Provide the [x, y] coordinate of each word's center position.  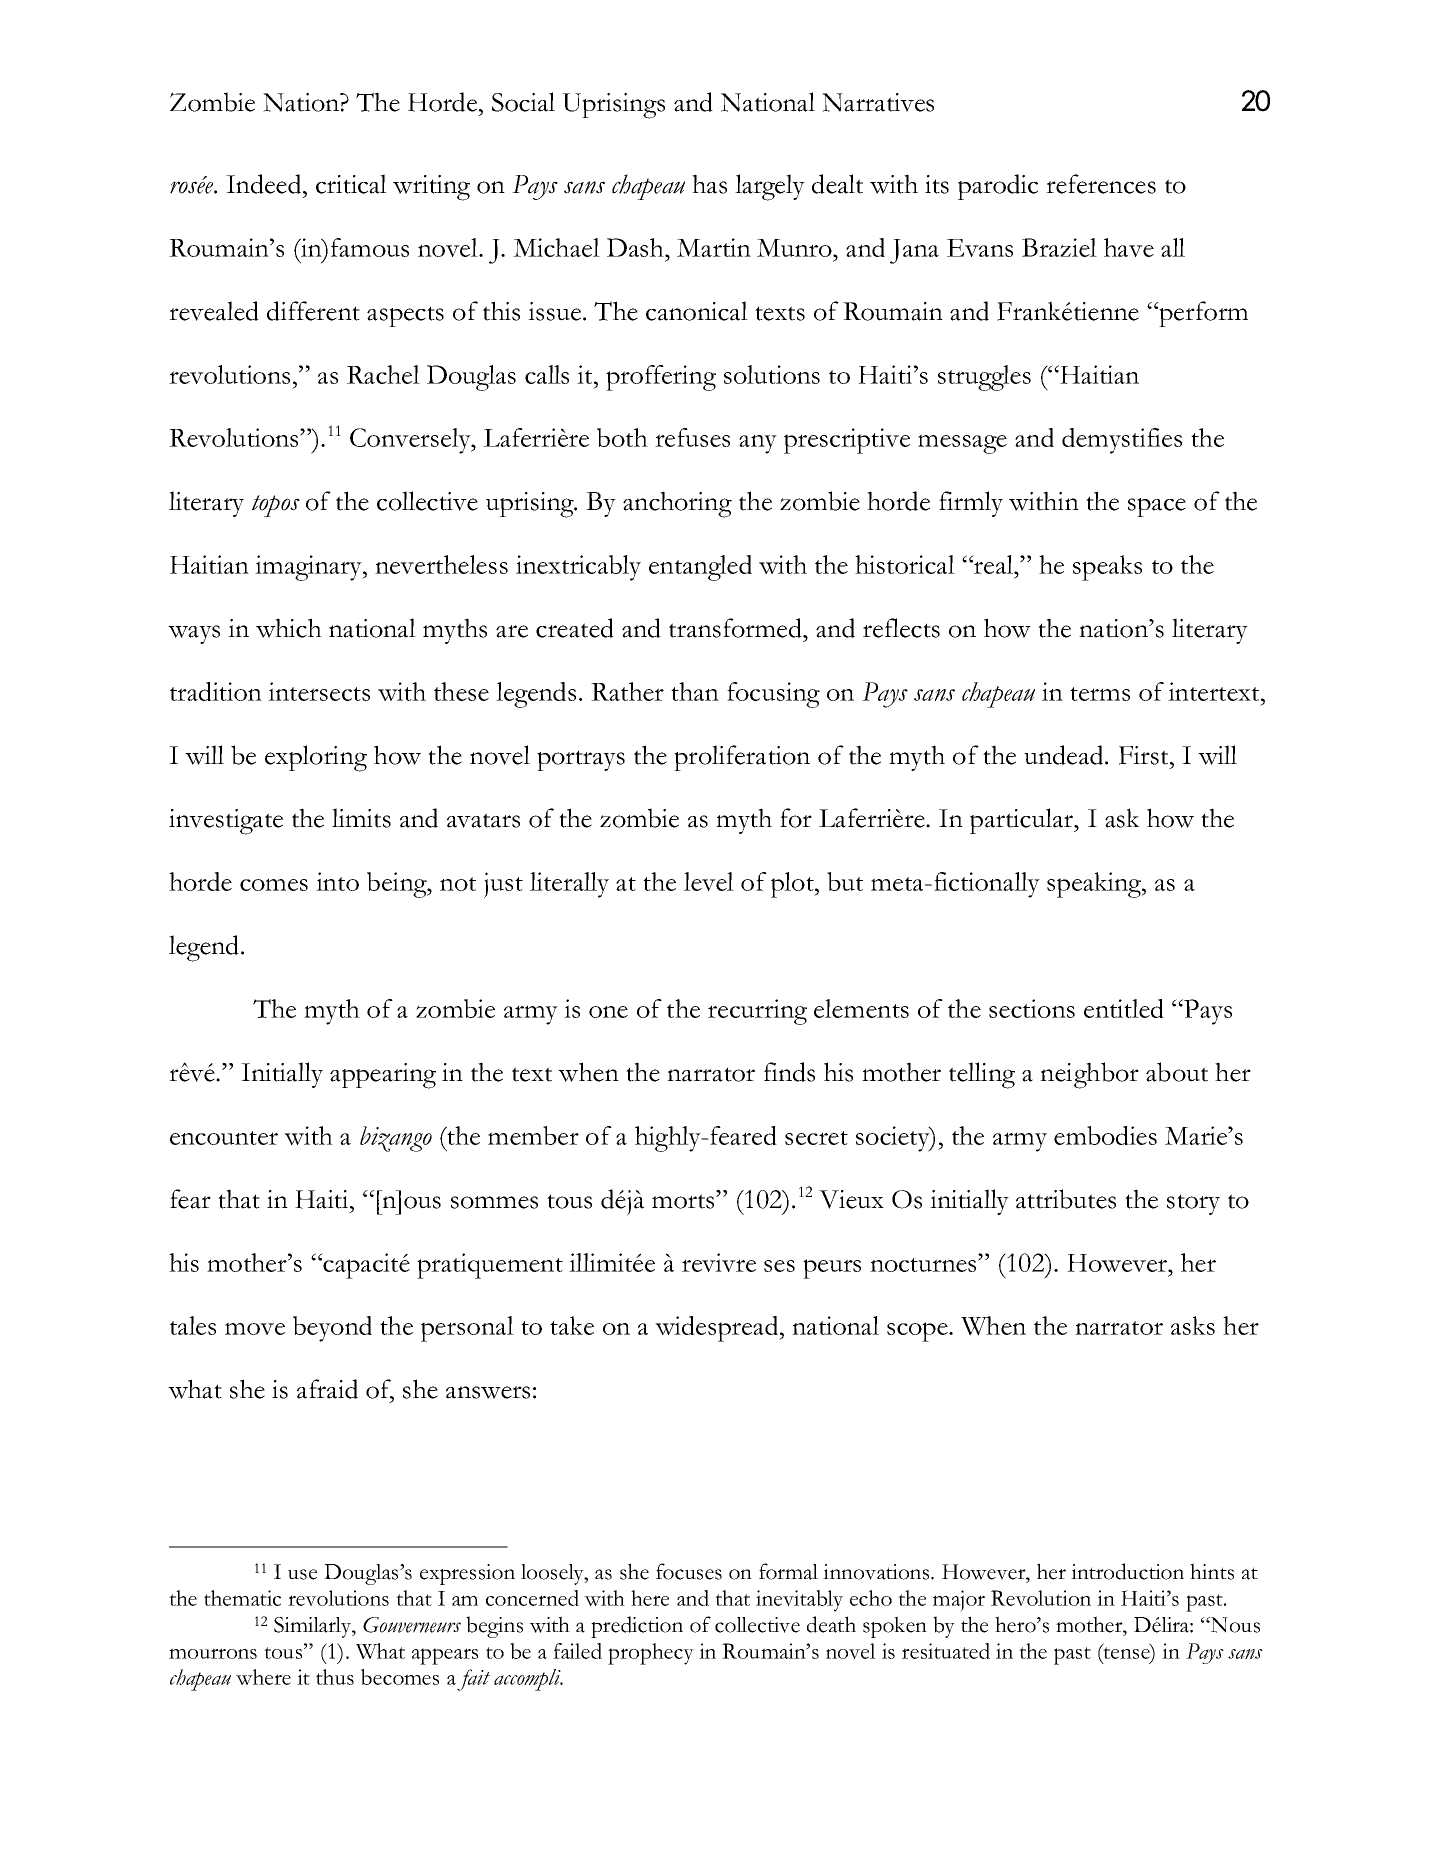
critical [351, 184]
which [289, 628]
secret [816, 1138]
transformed [736, 628]
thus [335, 1677]
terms [1100, 694]
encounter [224, 1138]
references [1101, 184]
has [709, 184]
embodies [1105, 1135]
